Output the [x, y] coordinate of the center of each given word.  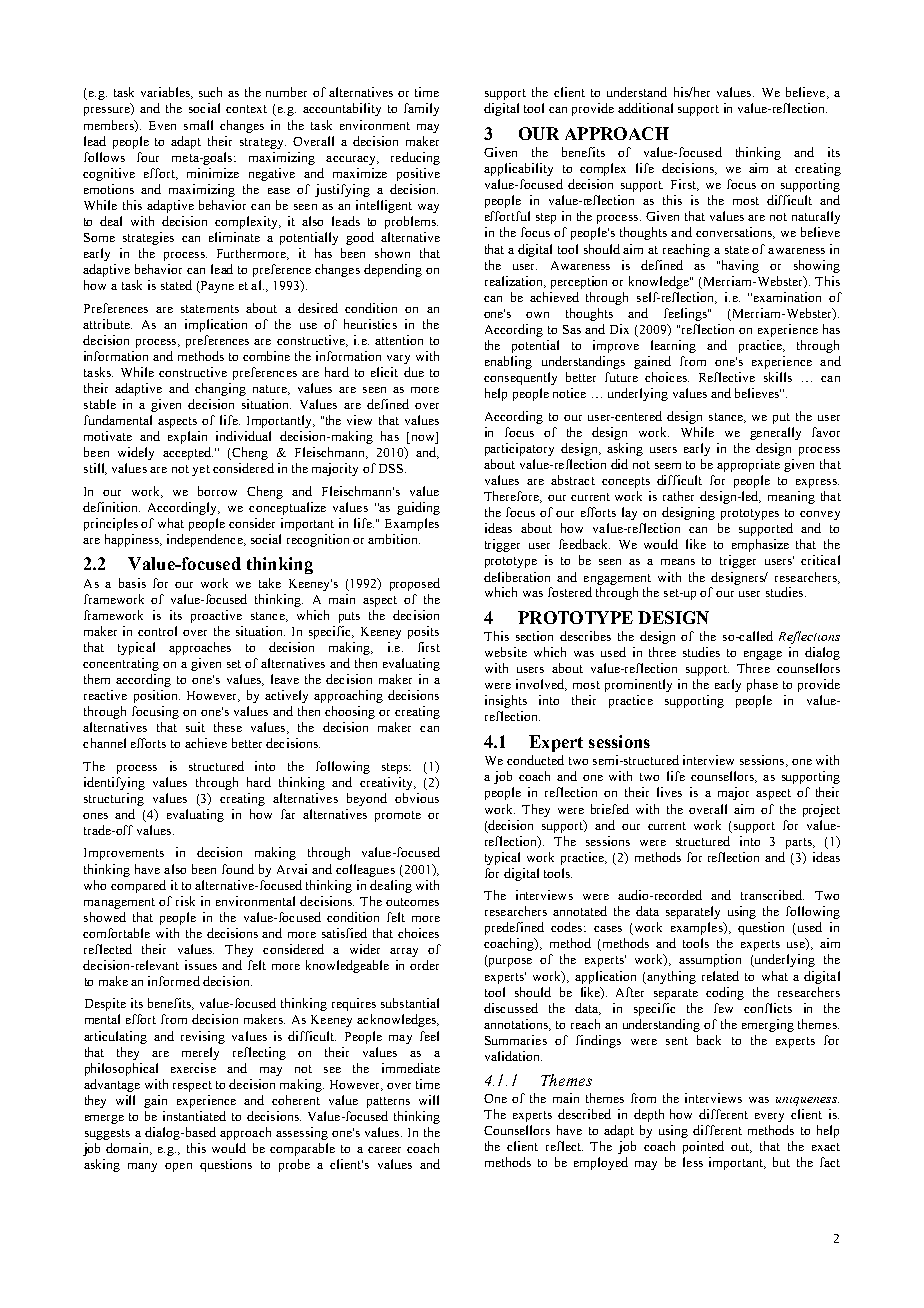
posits [423, 632]
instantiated [194, 1116]
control [157, 631]
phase [762, 685]
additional [645, 108]
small [198, 125]
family [421, 109]
